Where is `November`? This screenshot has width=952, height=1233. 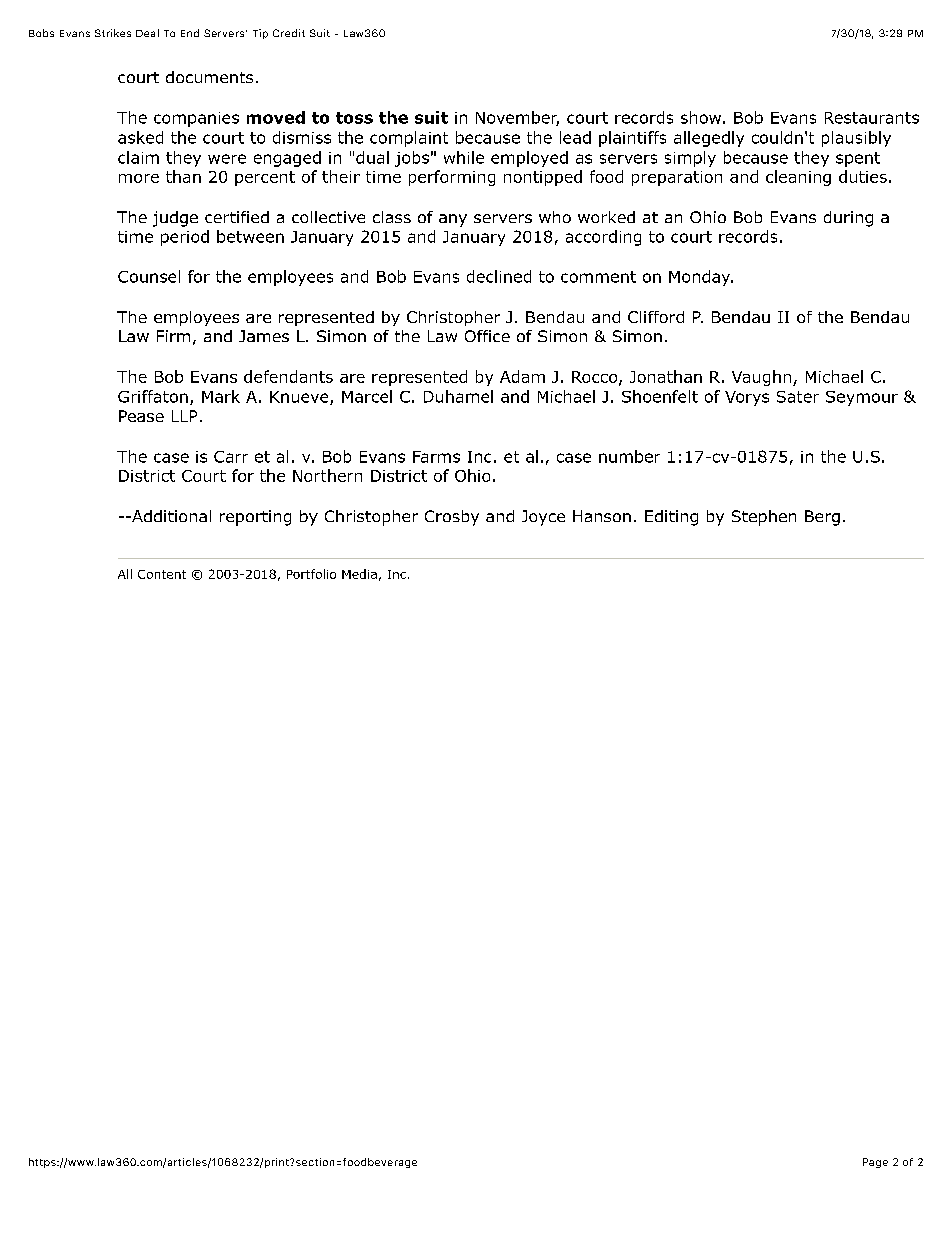 November is located at coordinates (517, 118).
